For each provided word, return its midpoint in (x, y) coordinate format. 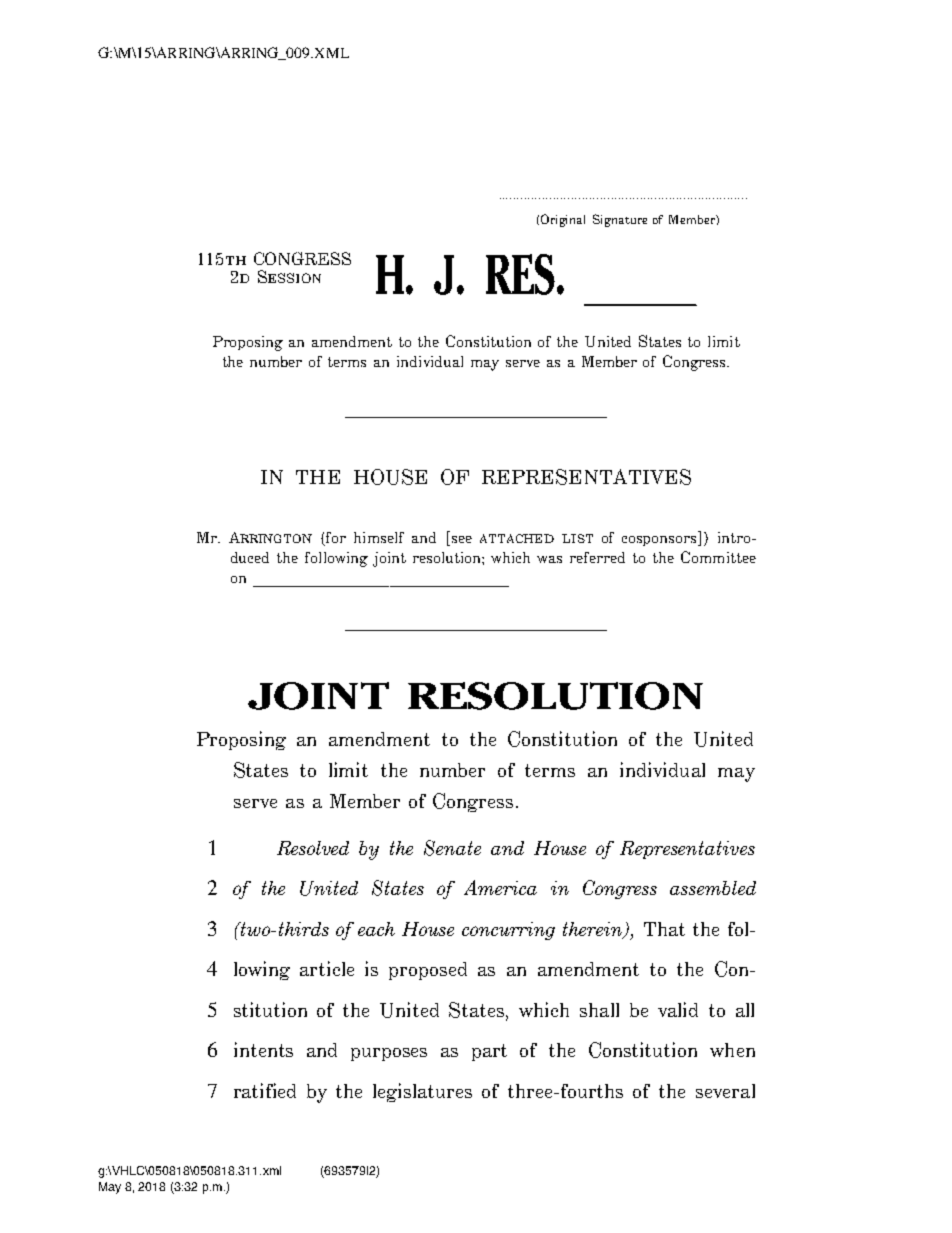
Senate (452, 848)
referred (597, 557)
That (664, 929)
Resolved (313, 848)
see (462, 539)
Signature (620, 220)
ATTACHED (517, 538)
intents (263, 1049)
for (336, 537)
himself (379, 537)
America (500, 887)
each (376, 929)
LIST (577, 538)
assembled (713, 888)
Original (563, 220)
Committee (718, 557)
